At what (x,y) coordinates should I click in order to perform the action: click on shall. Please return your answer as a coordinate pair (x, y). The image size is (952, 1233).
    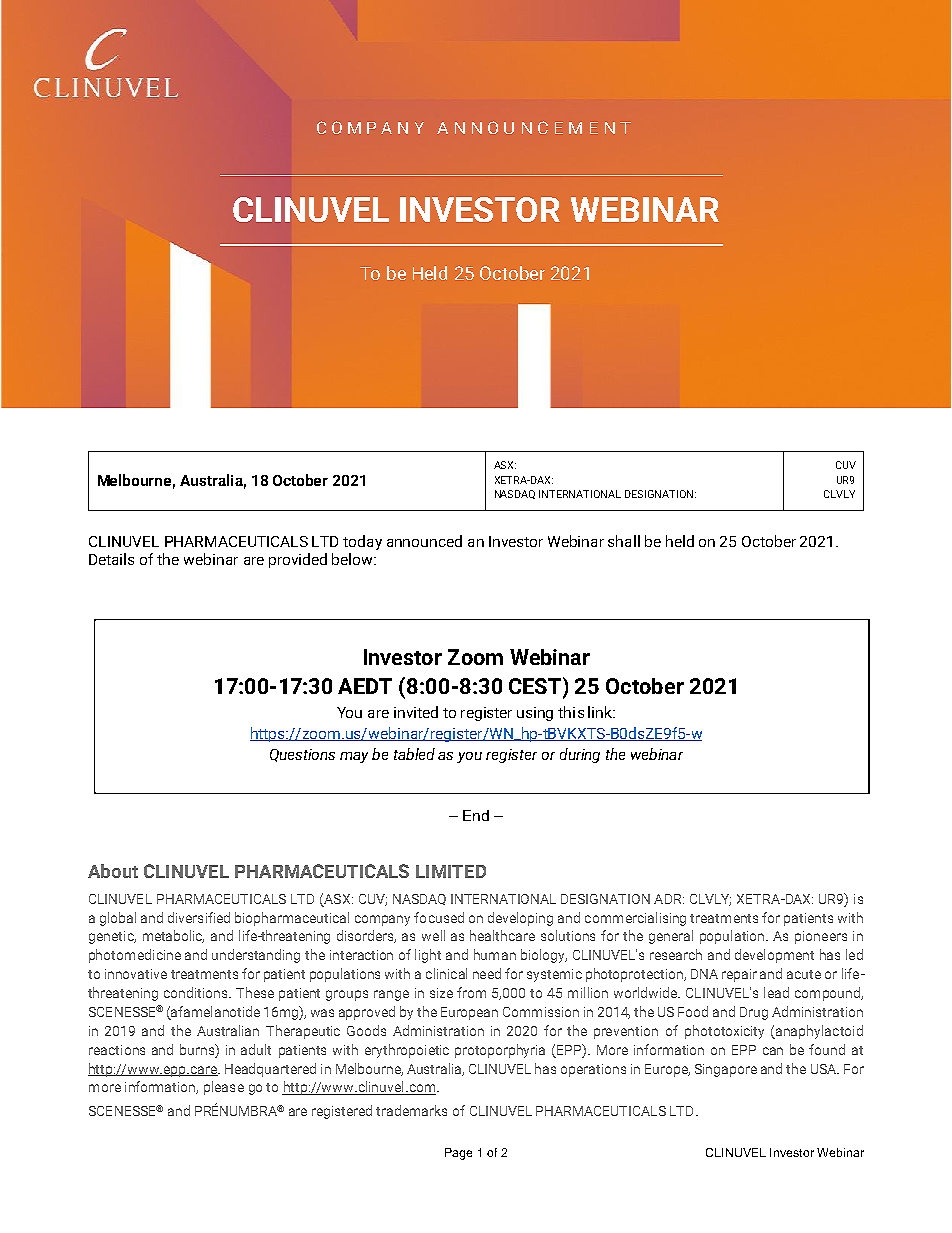
    Looking at the image, I should click on (624, 541).
